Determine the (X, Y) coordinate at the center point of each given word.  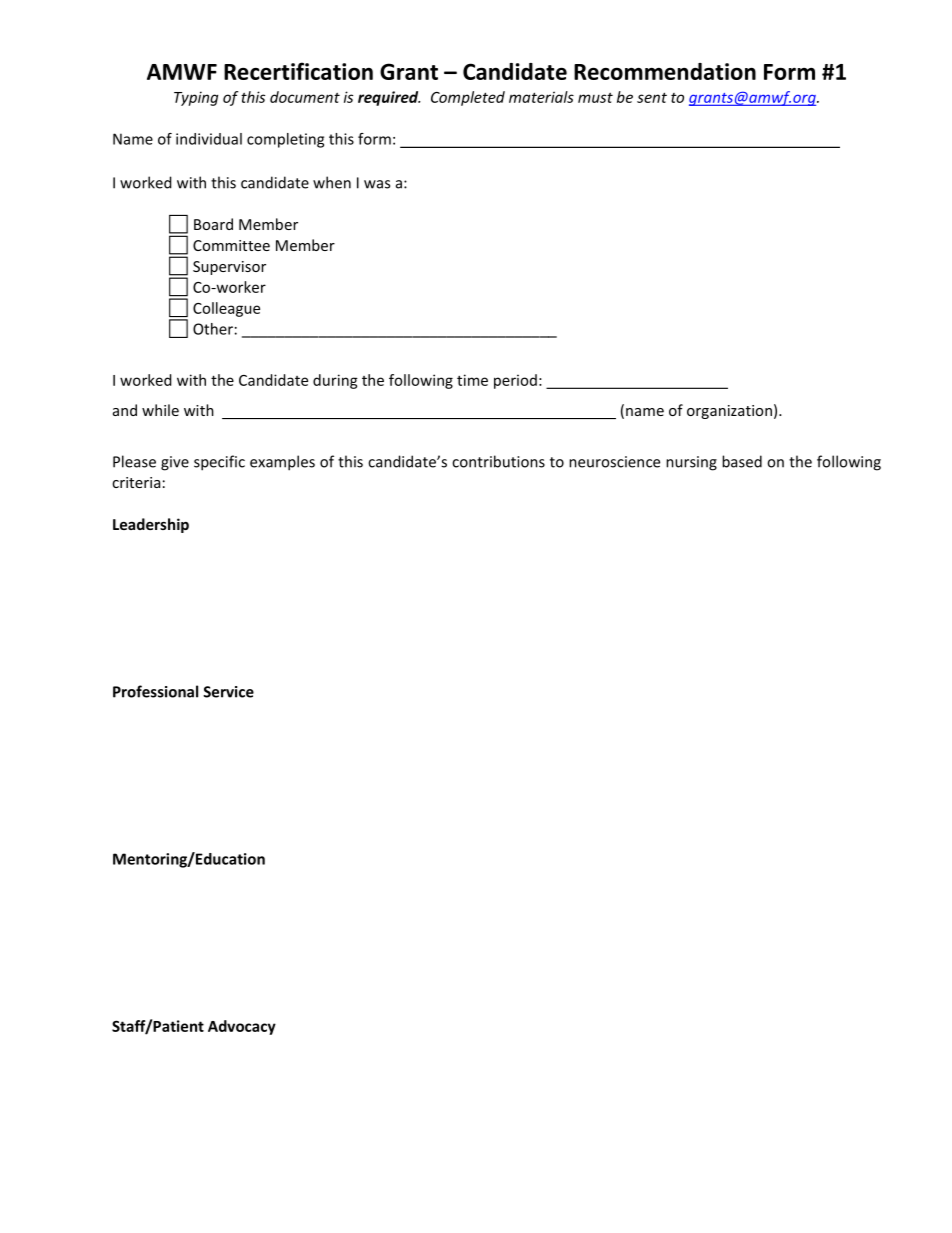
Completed (468, 98)
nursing (691, 463)
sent (652, 97)
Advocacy (242, 1027)
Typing (196, 98)
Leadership (151, 525)
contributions (498, 461)
